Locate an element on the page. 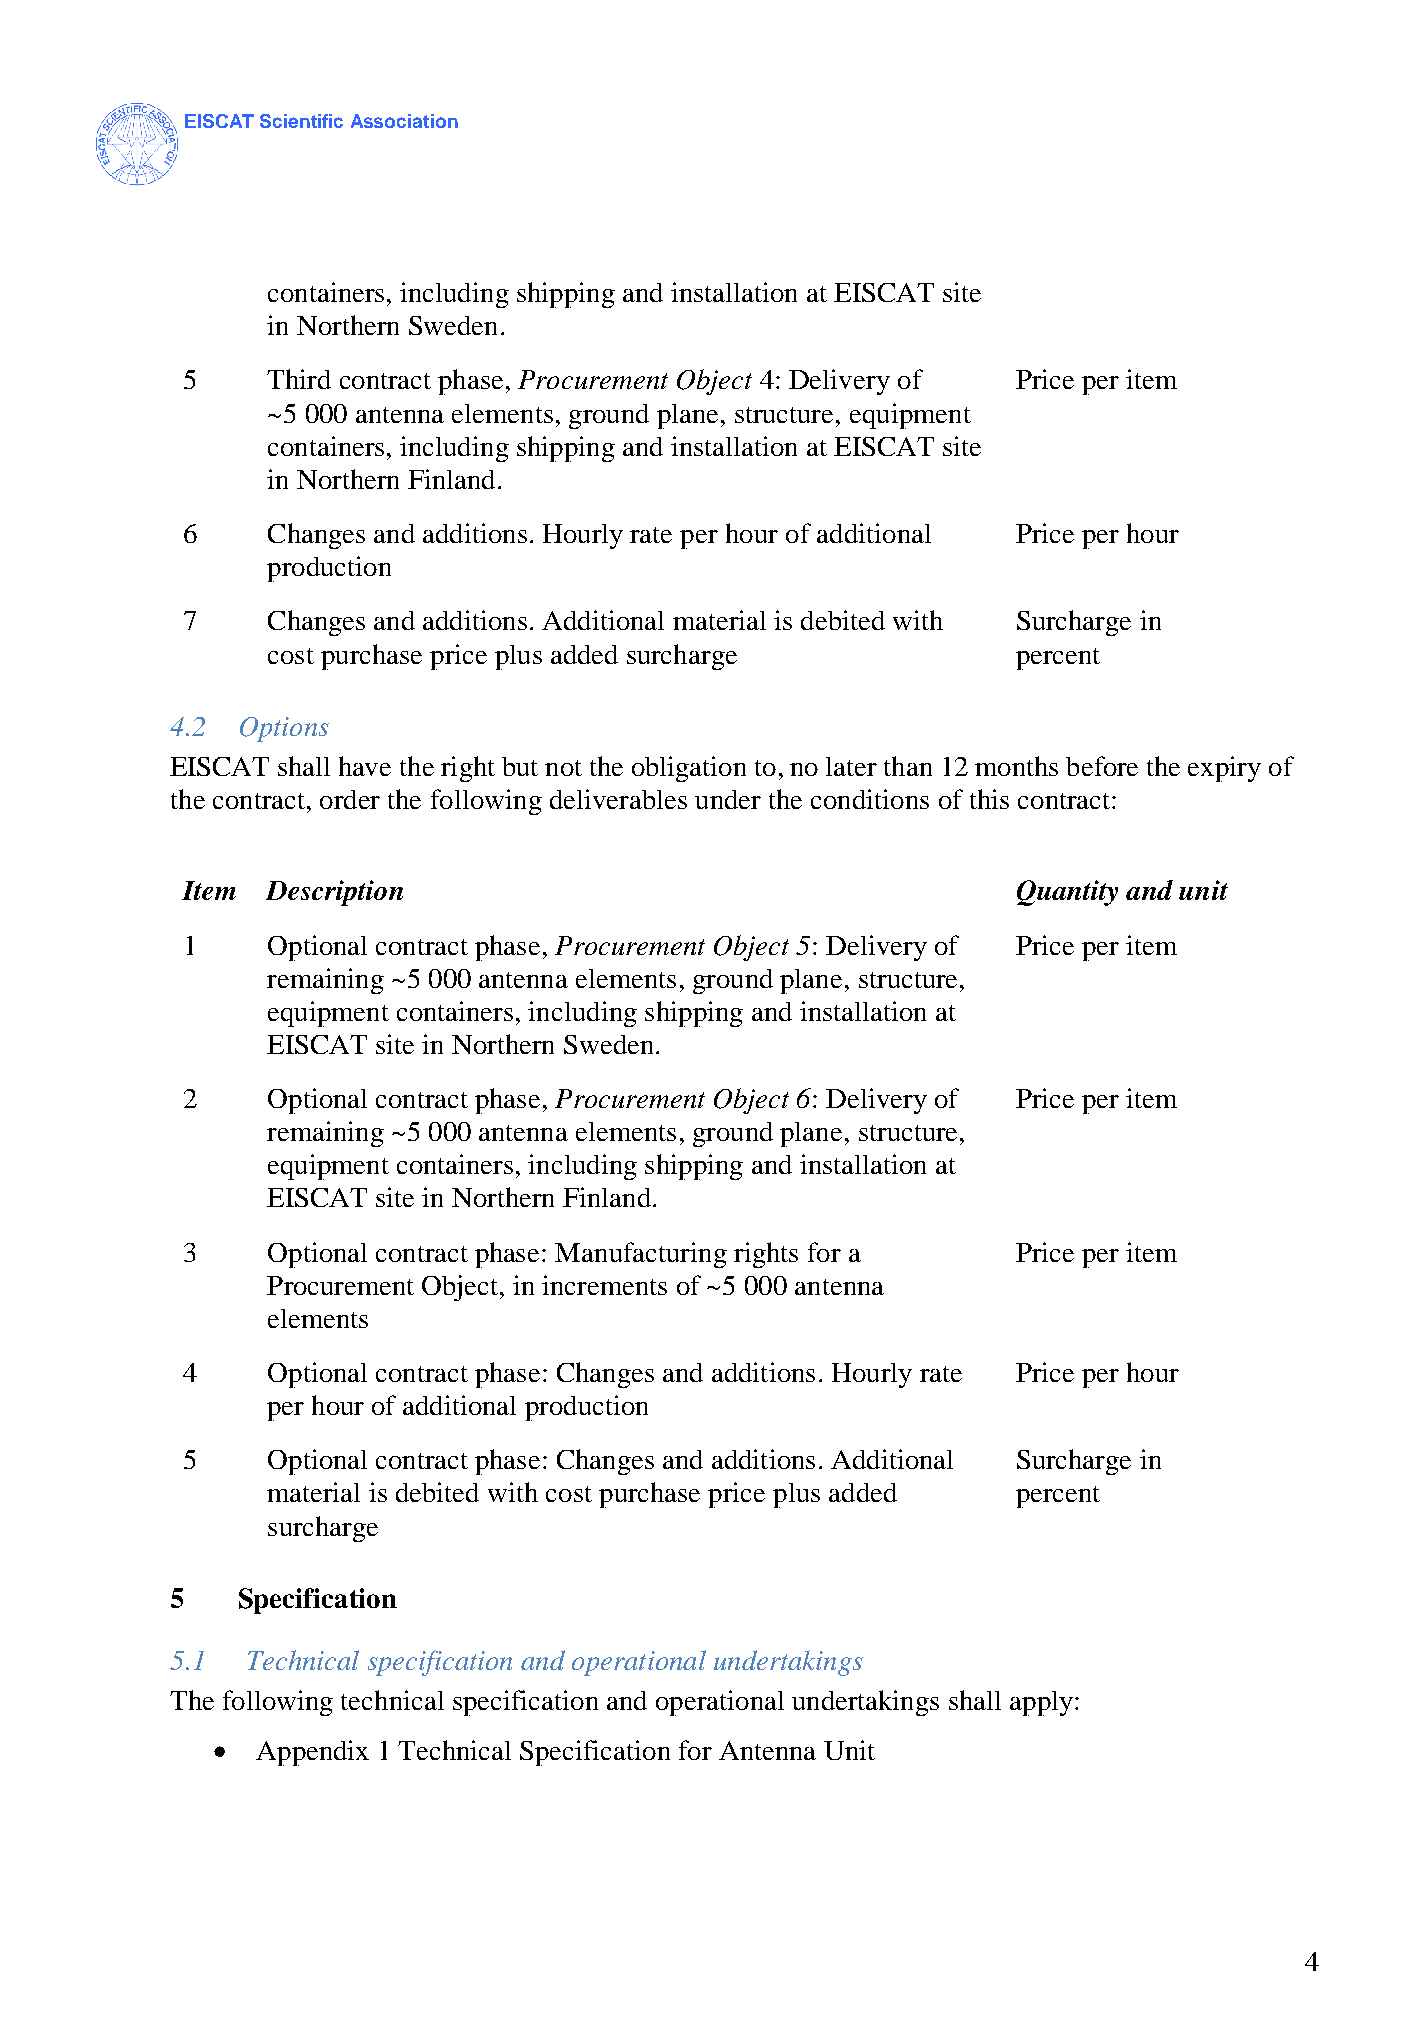  Quantity is located at coordinates (1067, 893).
